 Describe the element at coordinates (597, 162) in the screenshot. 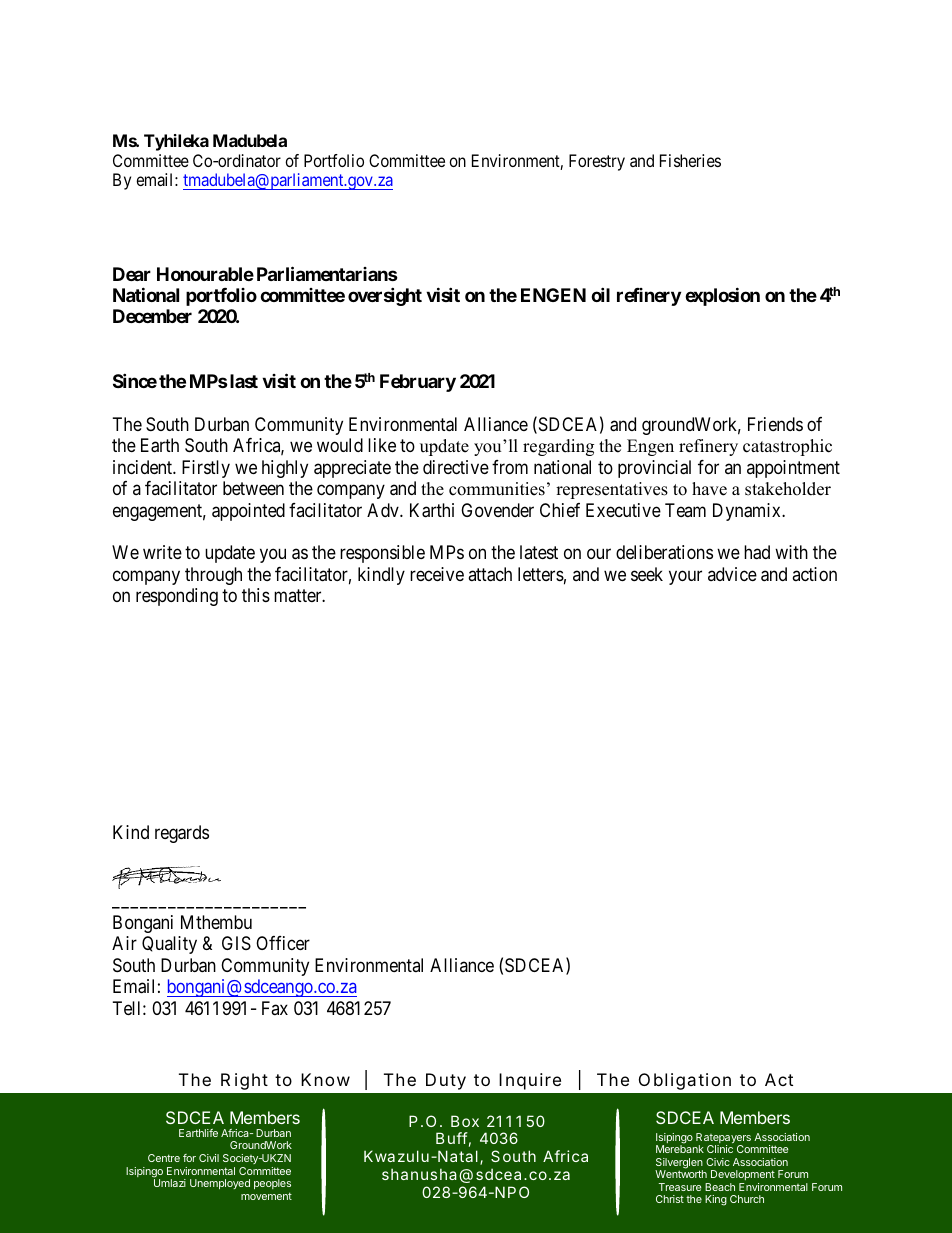

I see `Forestry` at that location.
